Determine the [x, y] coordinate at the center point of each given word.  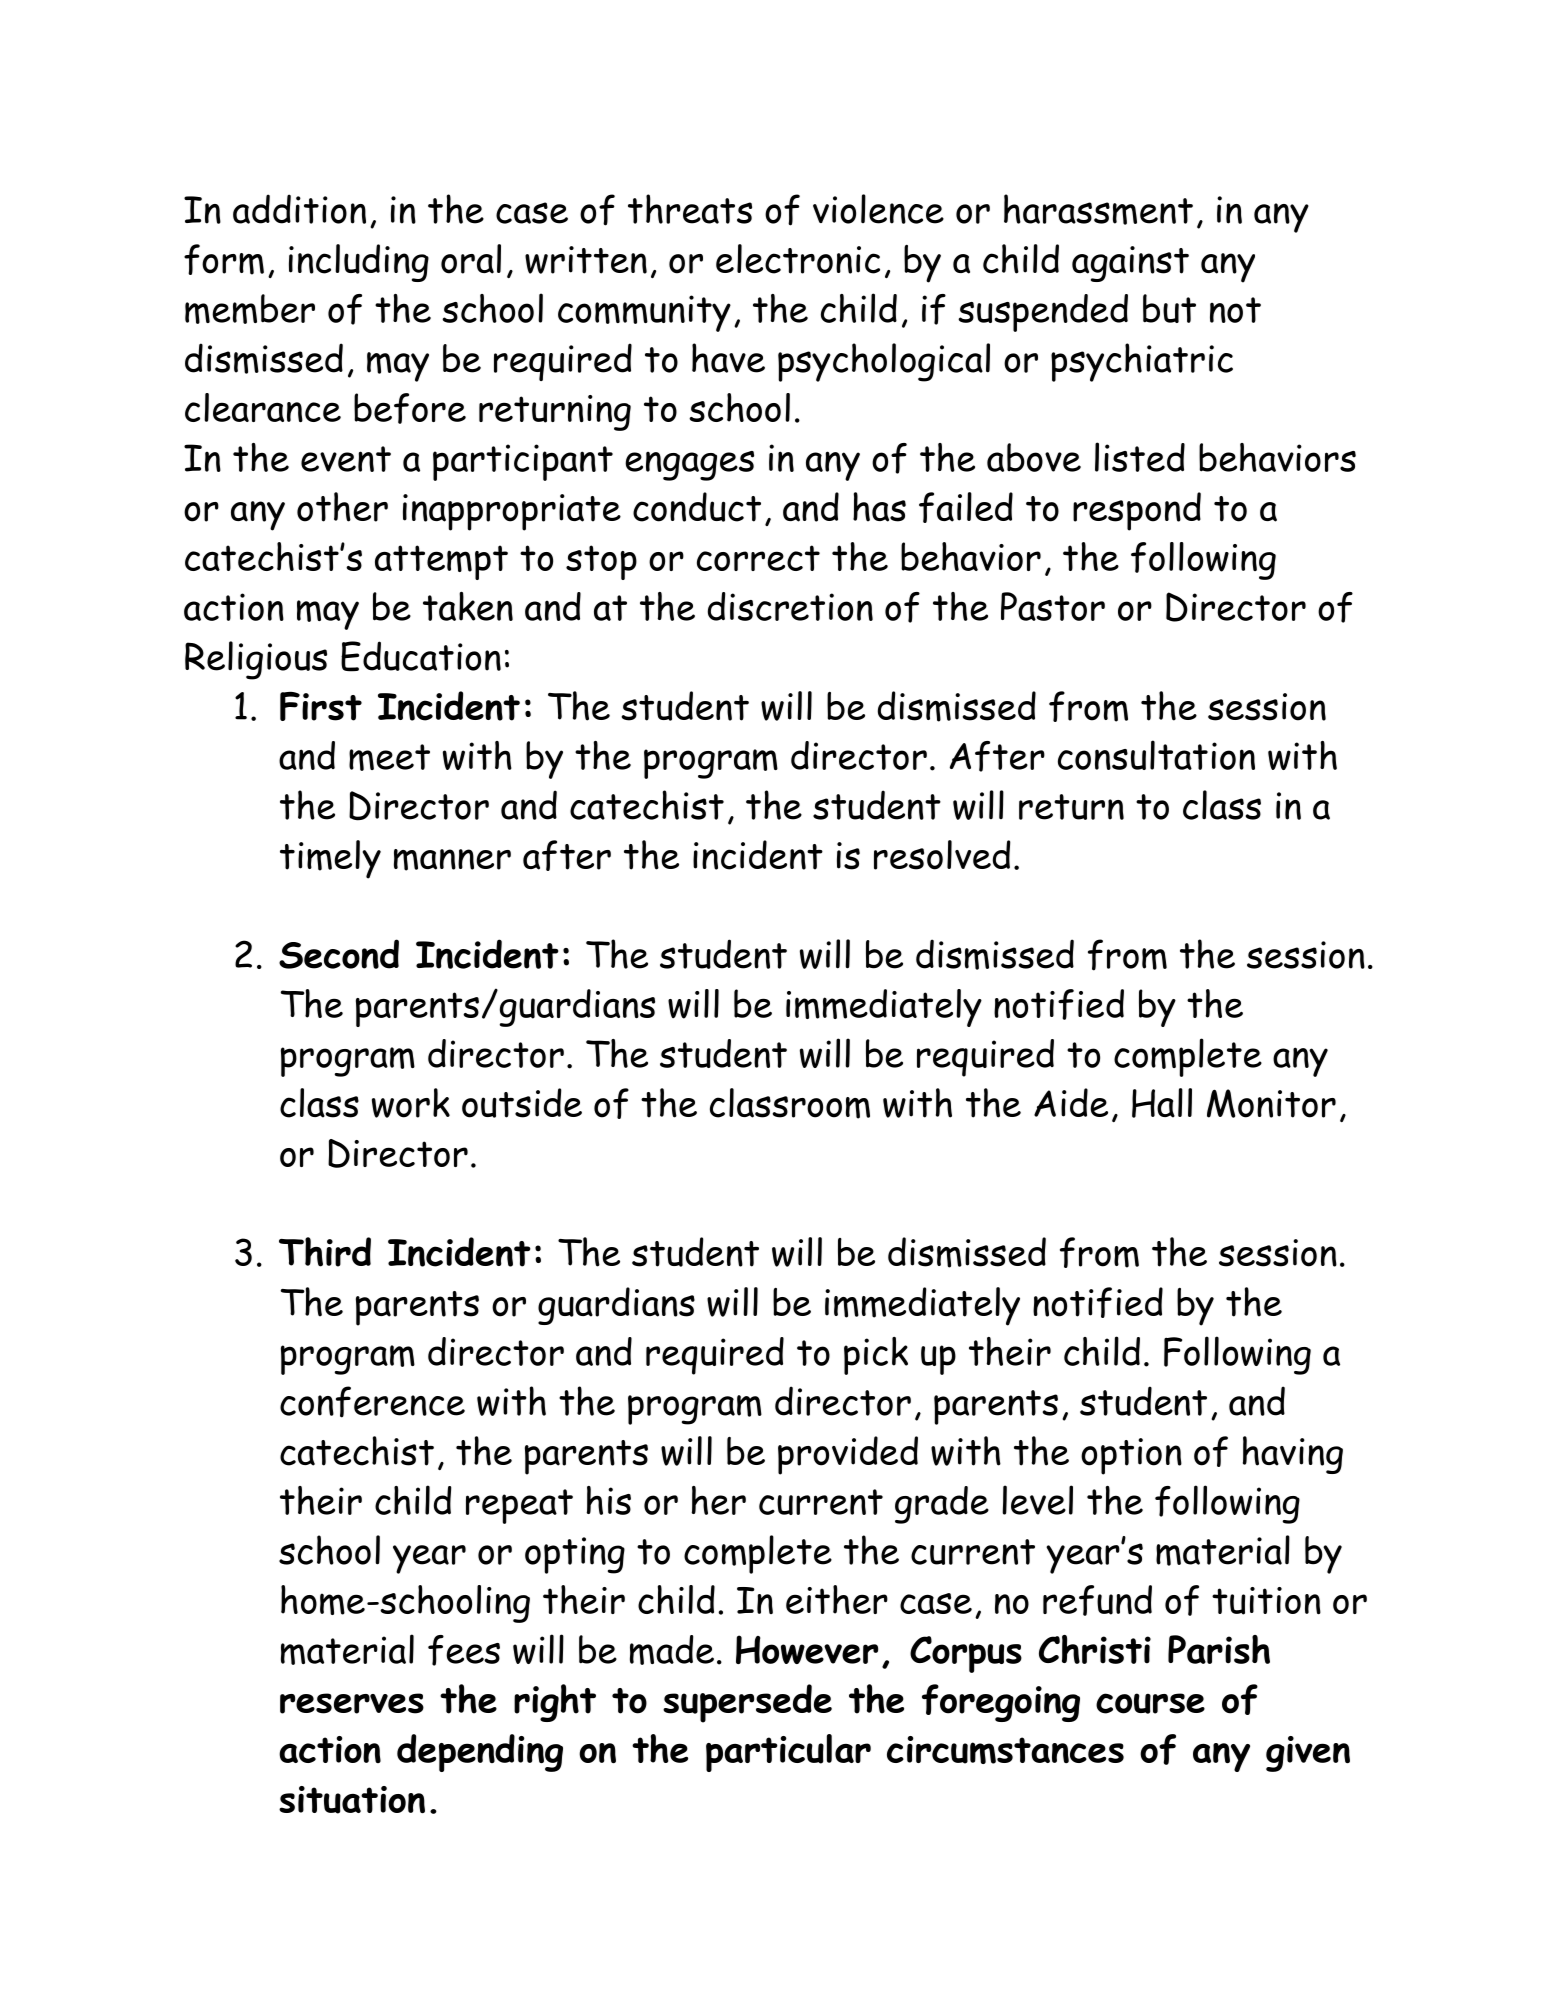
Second [339, 954]
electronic [798, 259]
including [359, 263]
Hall [1162, 1103]
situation [352, 1800]
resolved [942, 855]
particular [788, 1753]
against [1130, 264]
